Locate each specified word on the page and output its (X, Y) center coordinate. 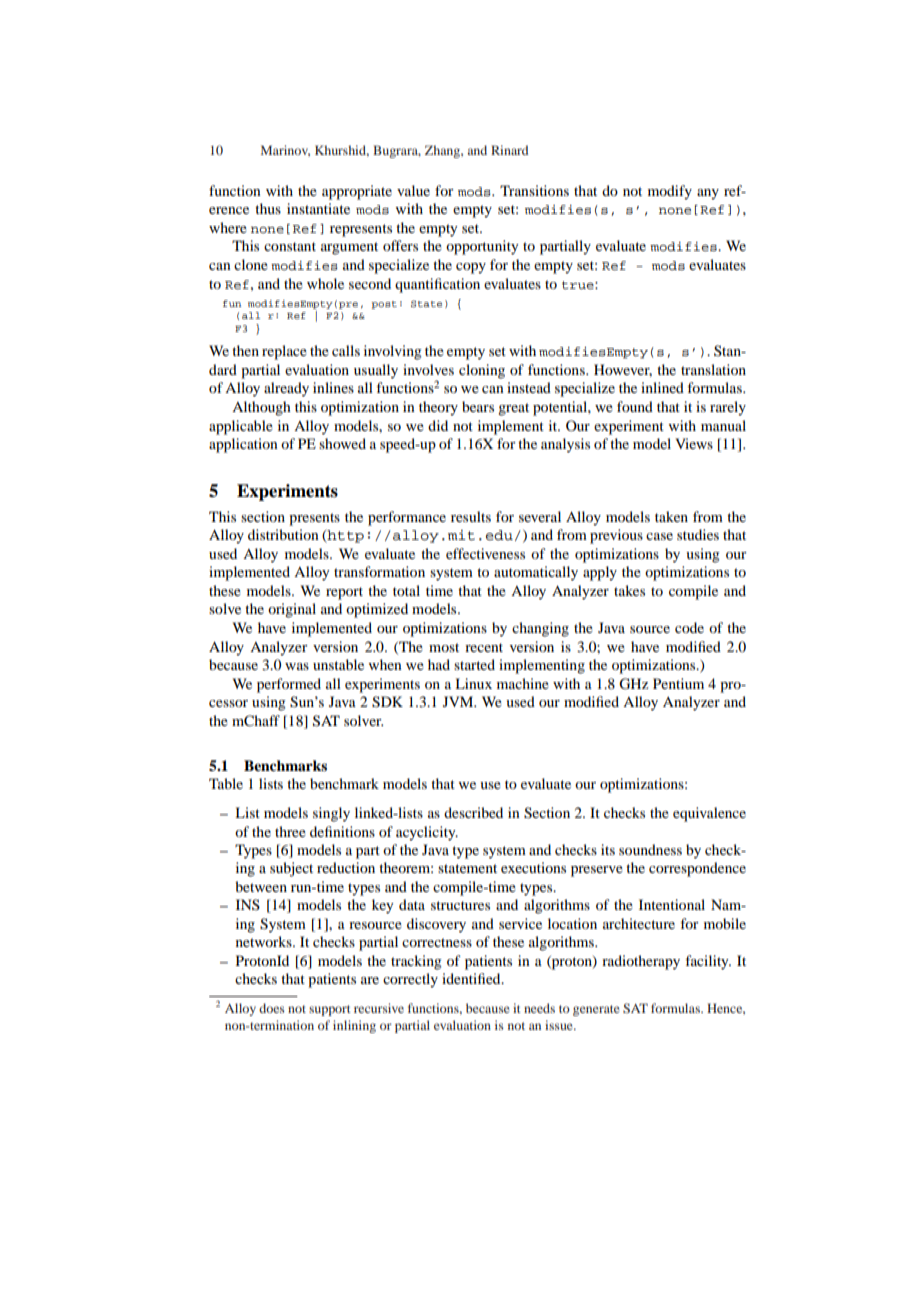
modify (670, 192)
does (272, 1008)
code (689, 627)
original (292, 610)
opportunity (482, 247)
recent (484, 647)
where (228, 227)
